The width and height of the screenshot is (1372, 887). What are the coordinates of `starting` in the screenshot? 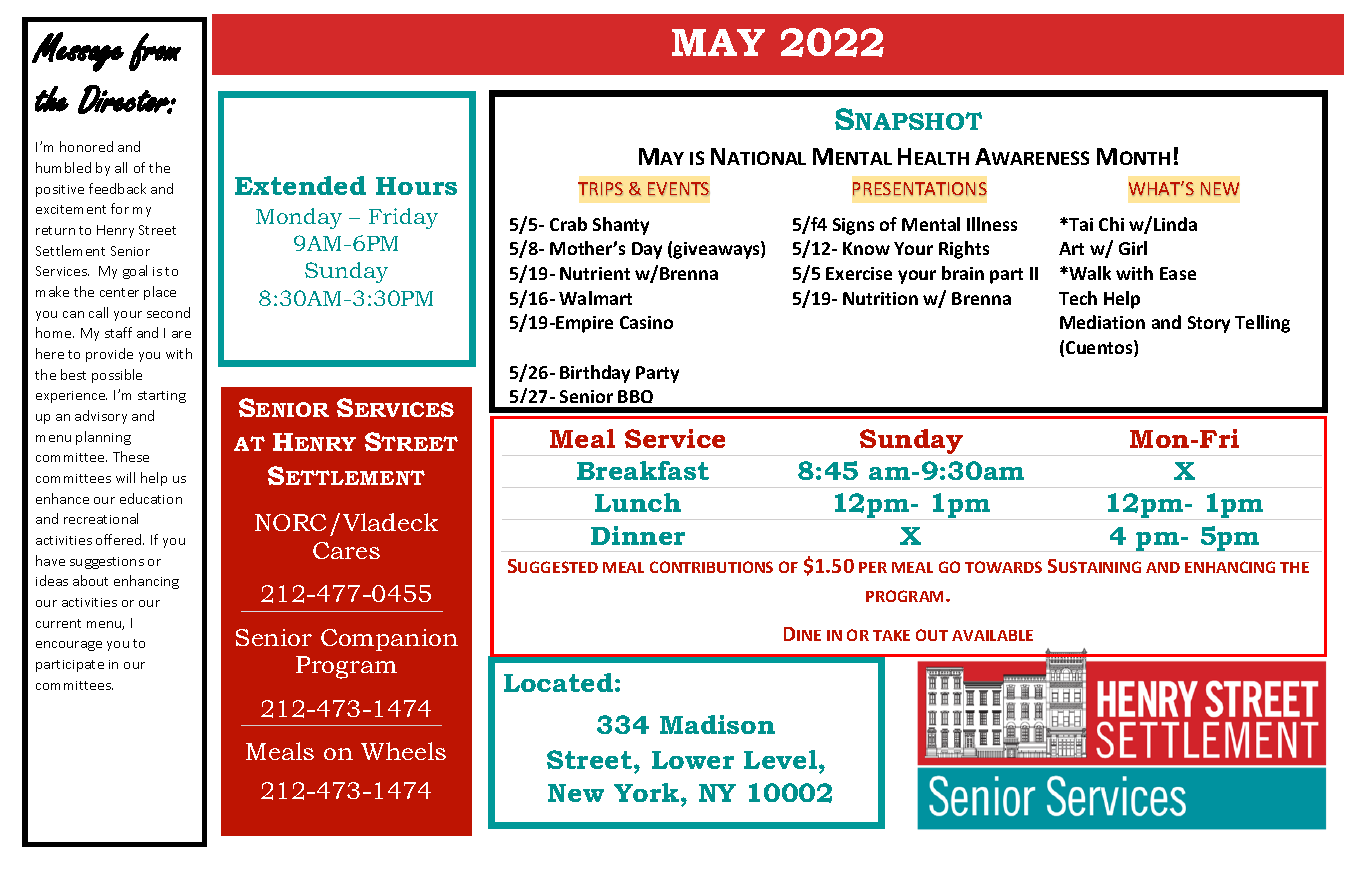 It's located at (162, 397).
